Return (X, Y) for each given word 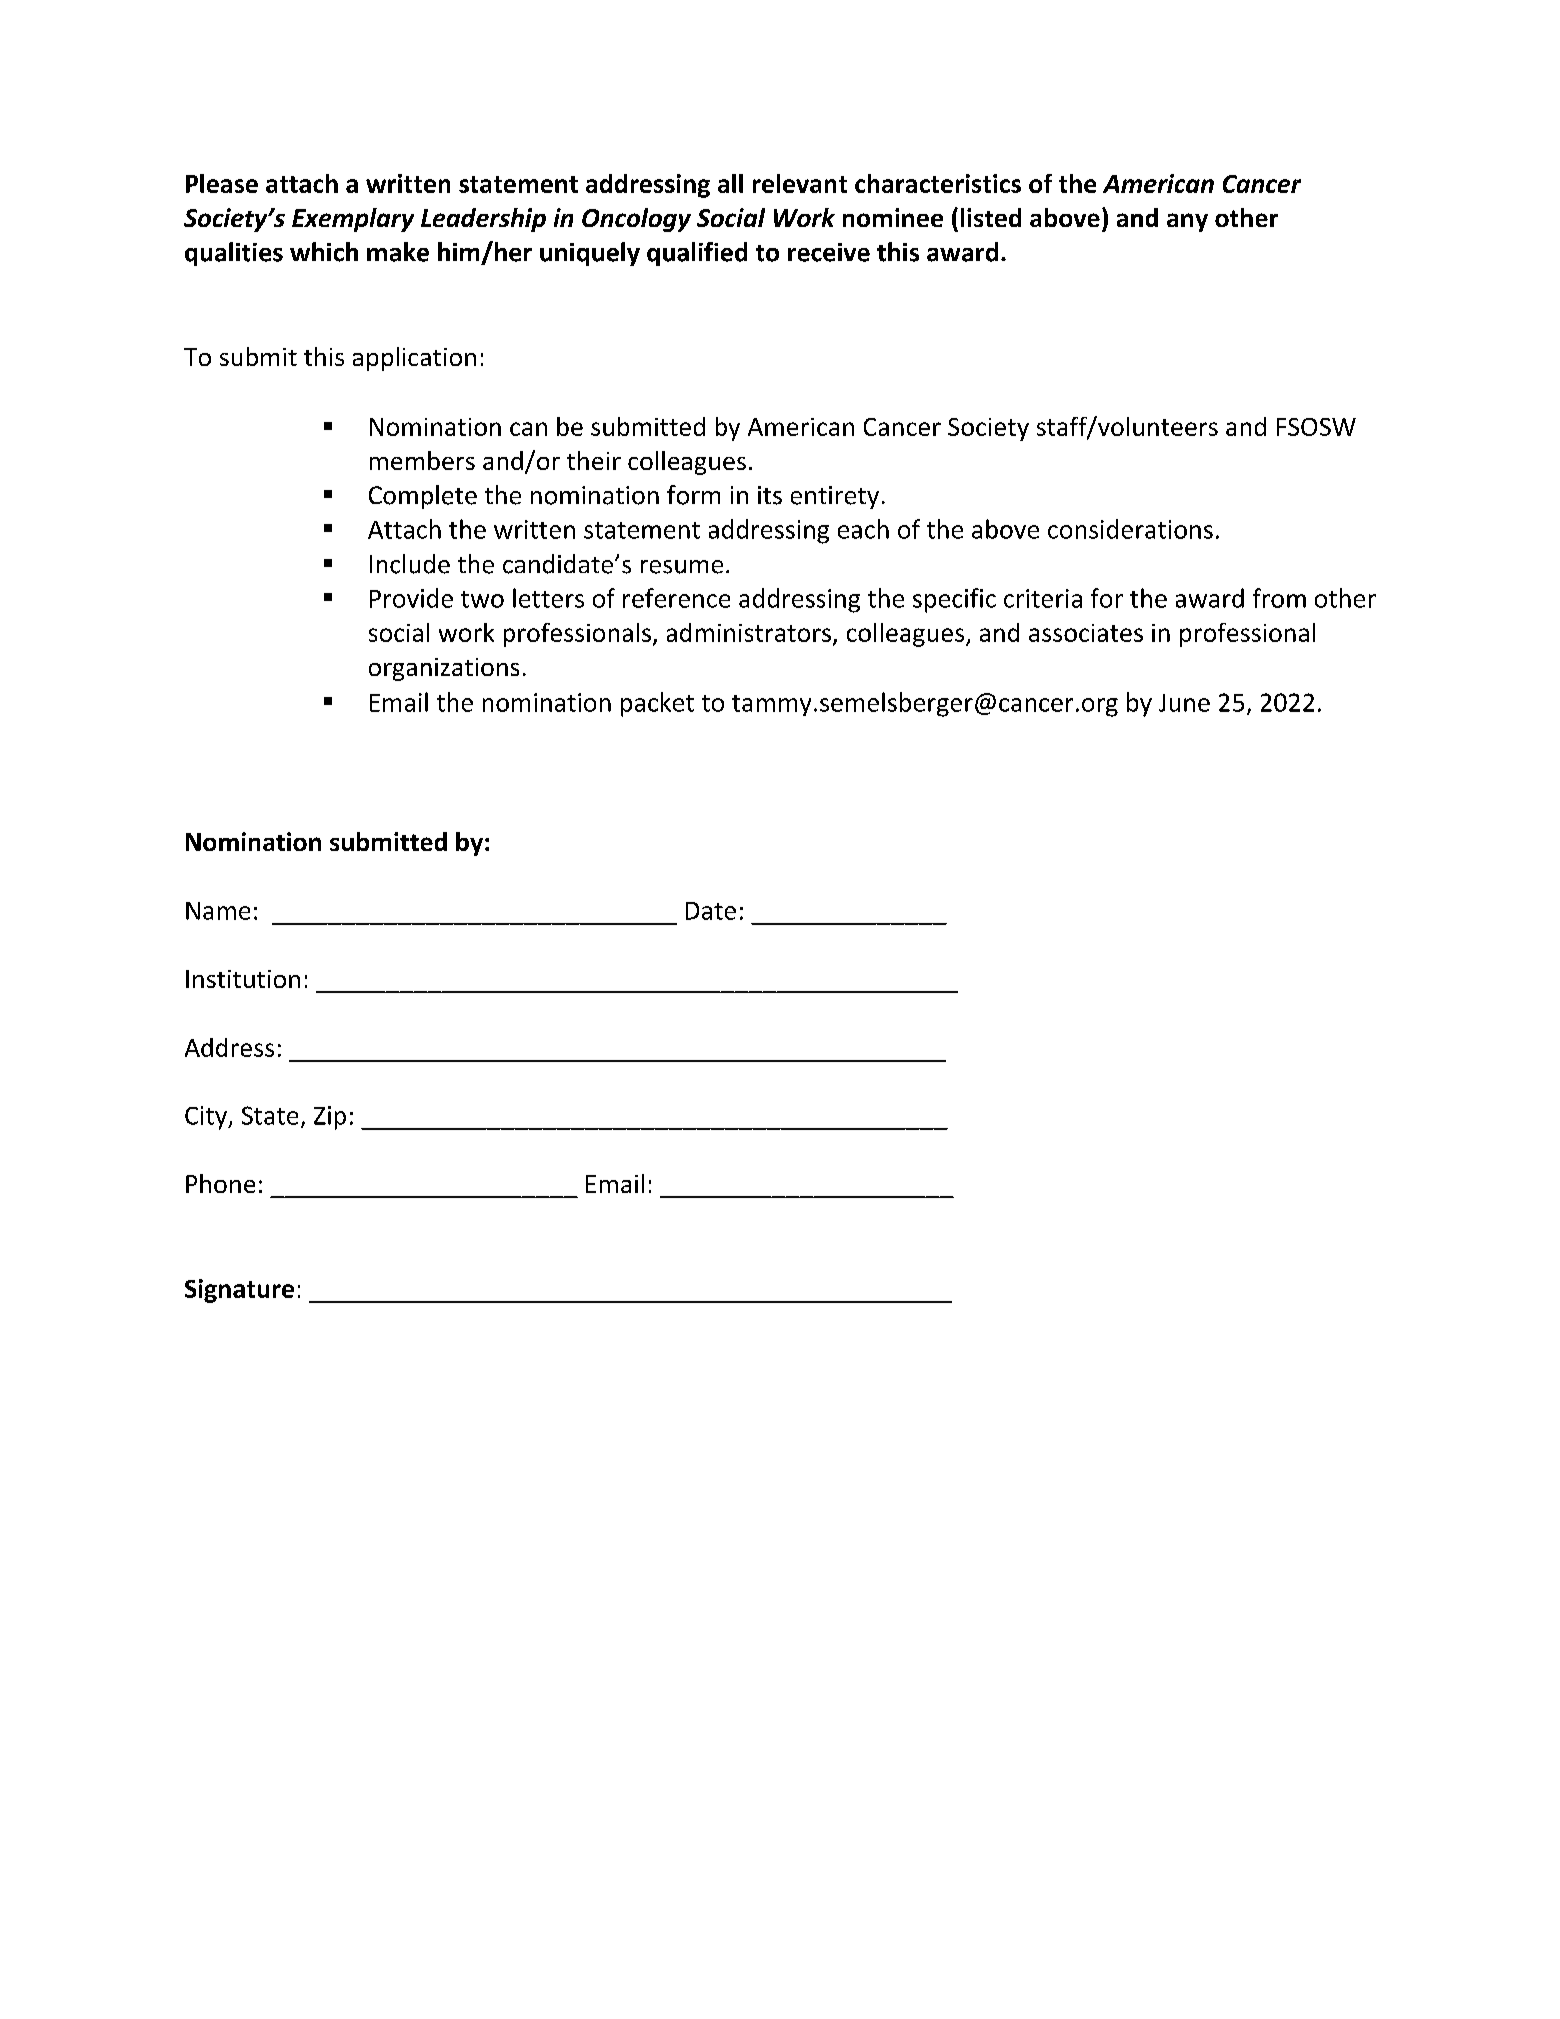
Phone (220, 1183)
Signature (239, 1291)
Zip (330, 1118)
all (730, 183)
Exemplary (353, 220)
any (1187, 222)
